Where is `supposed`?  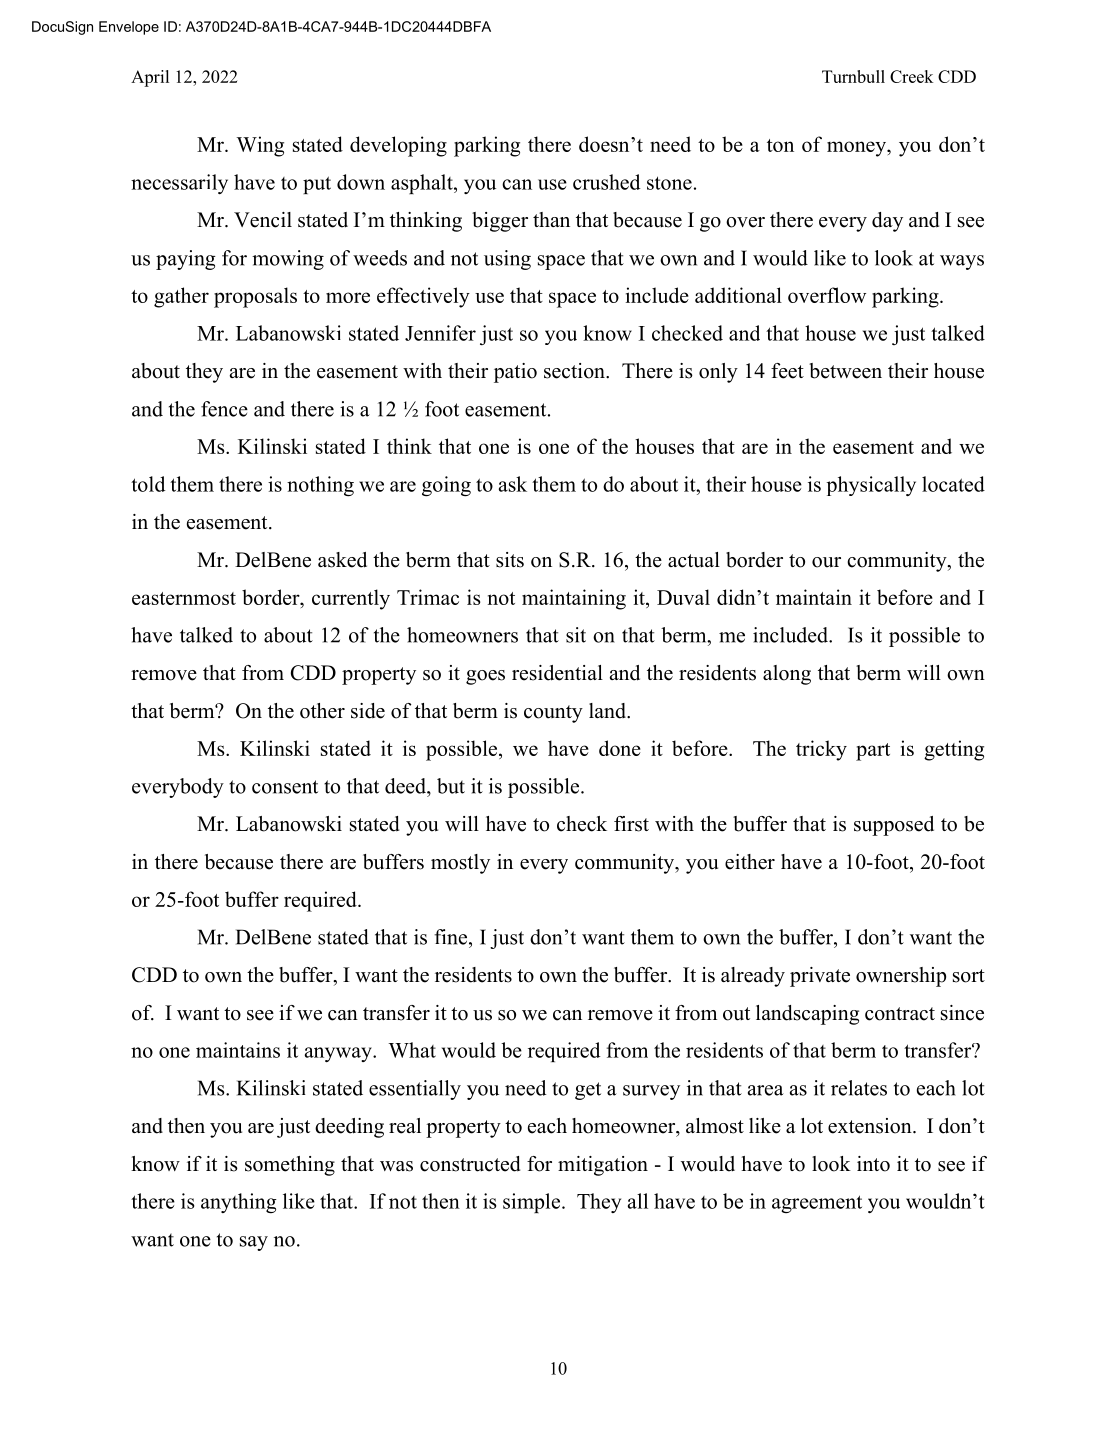
supposed is located at coordinates (894, 826).
